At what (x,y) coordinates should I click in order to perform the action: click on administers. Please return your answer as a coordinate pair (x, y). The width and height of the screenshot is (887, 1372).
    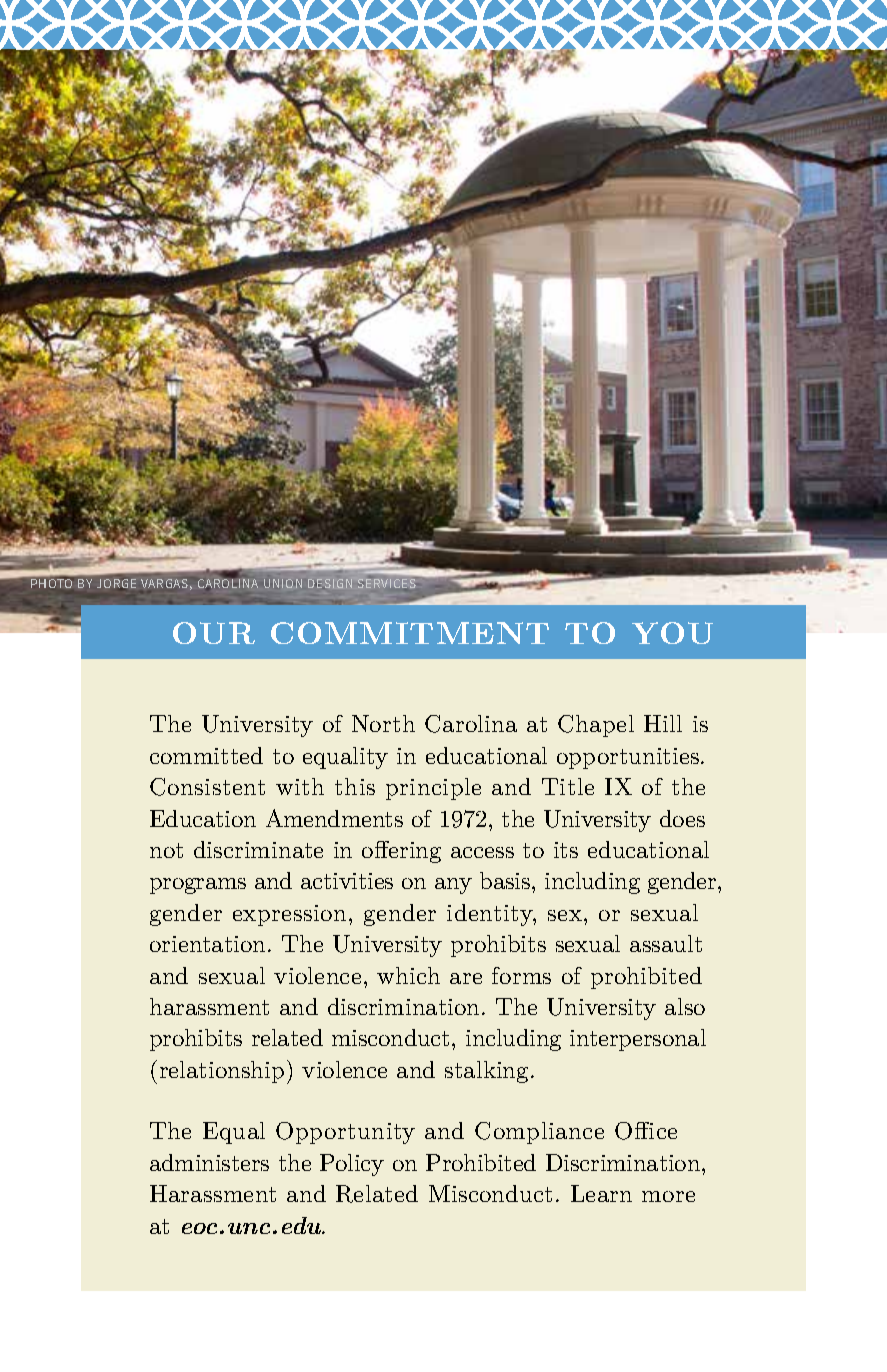
    Looking at the image, I should click on (209, 1162).
